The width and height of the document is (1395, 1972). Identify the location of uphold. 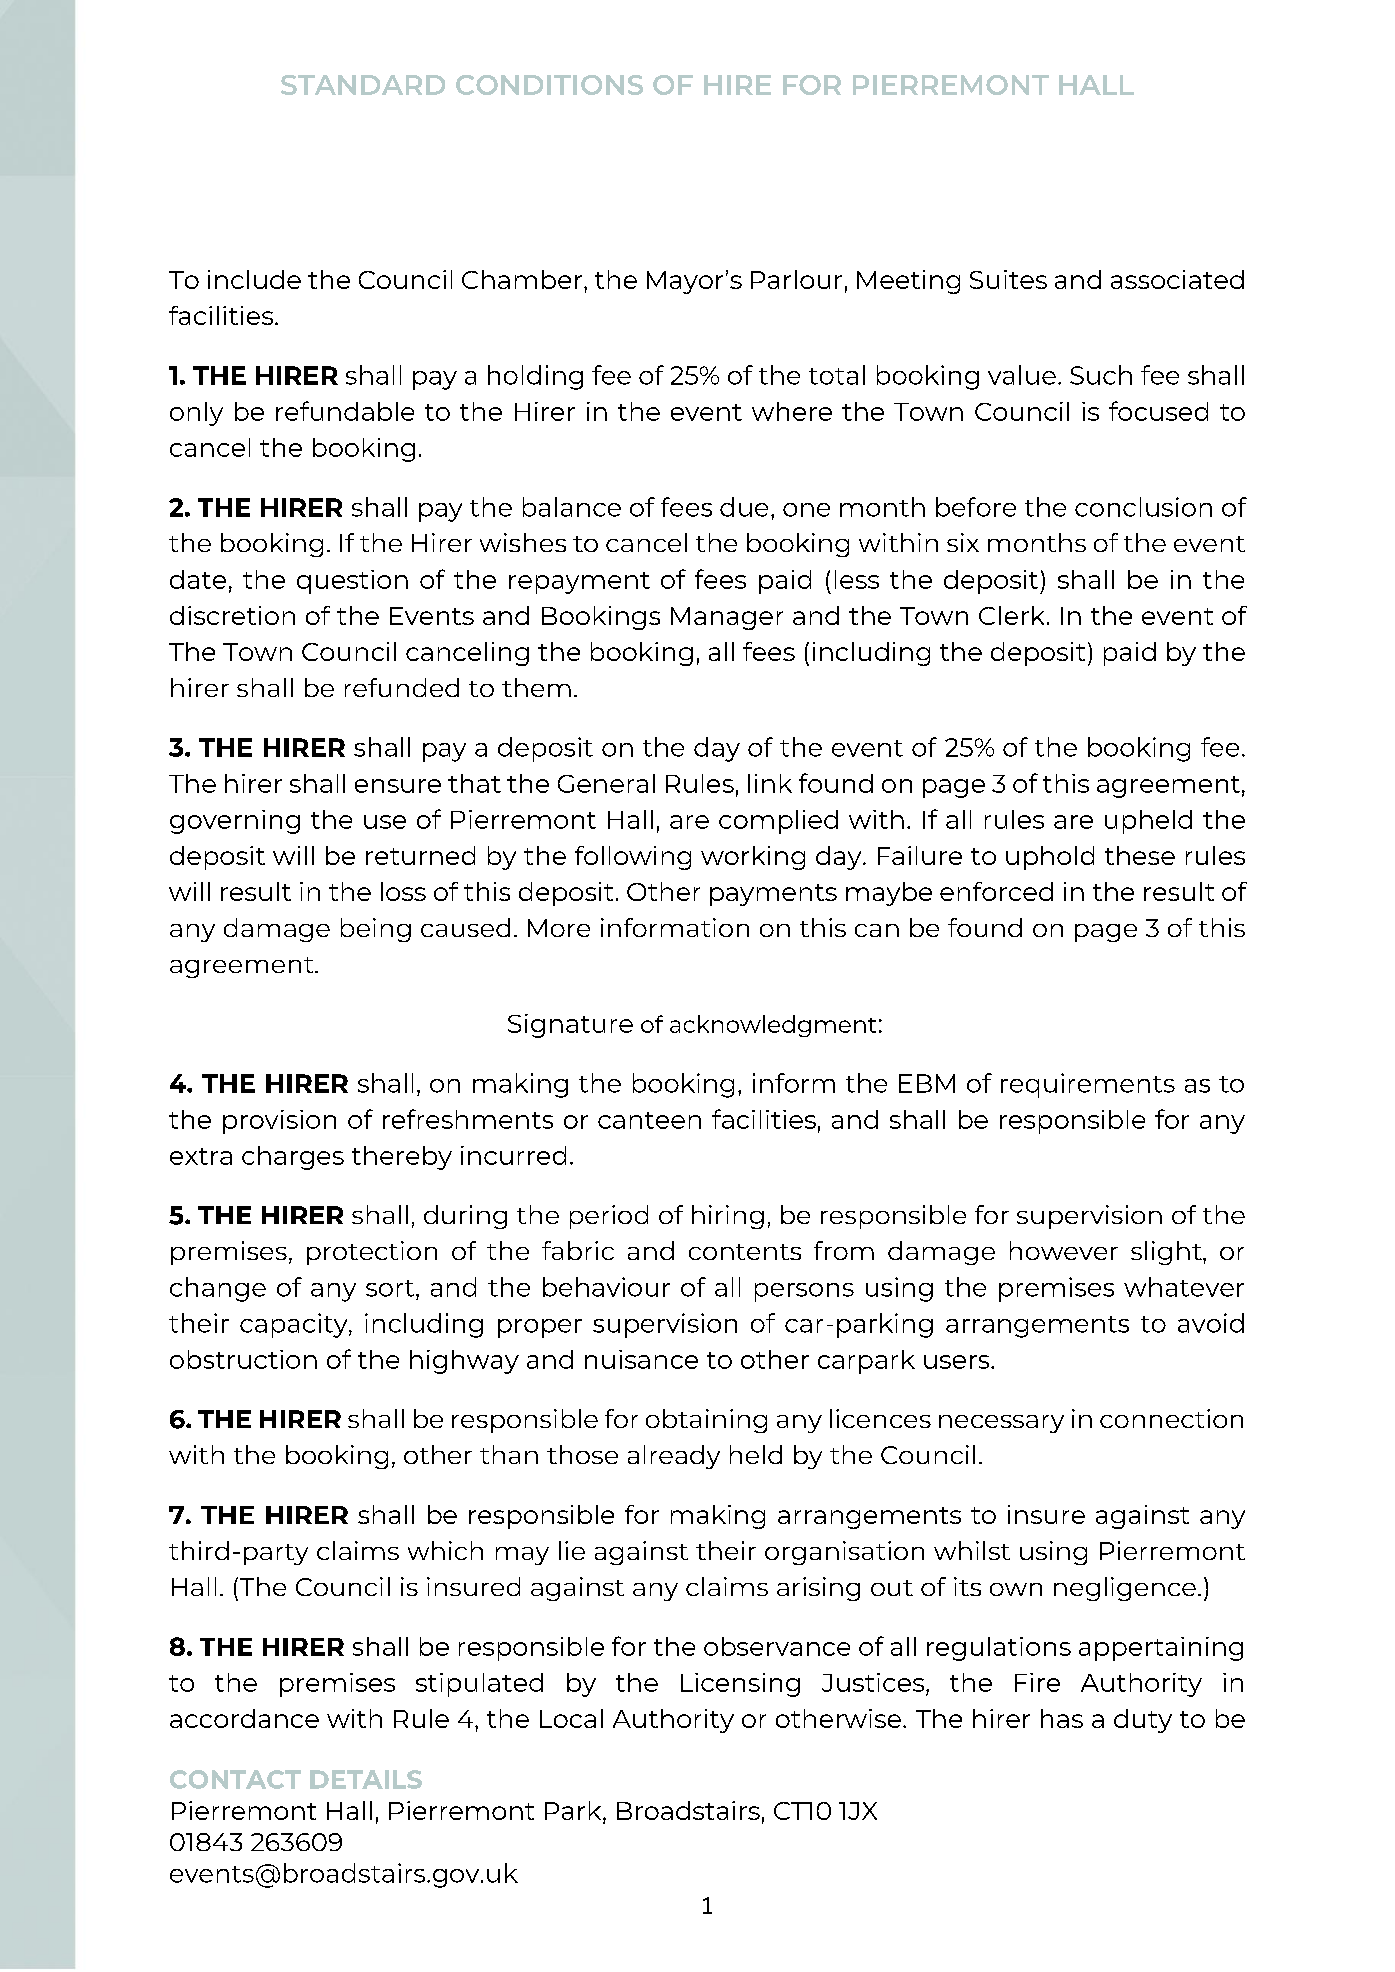
(1050, 858).
